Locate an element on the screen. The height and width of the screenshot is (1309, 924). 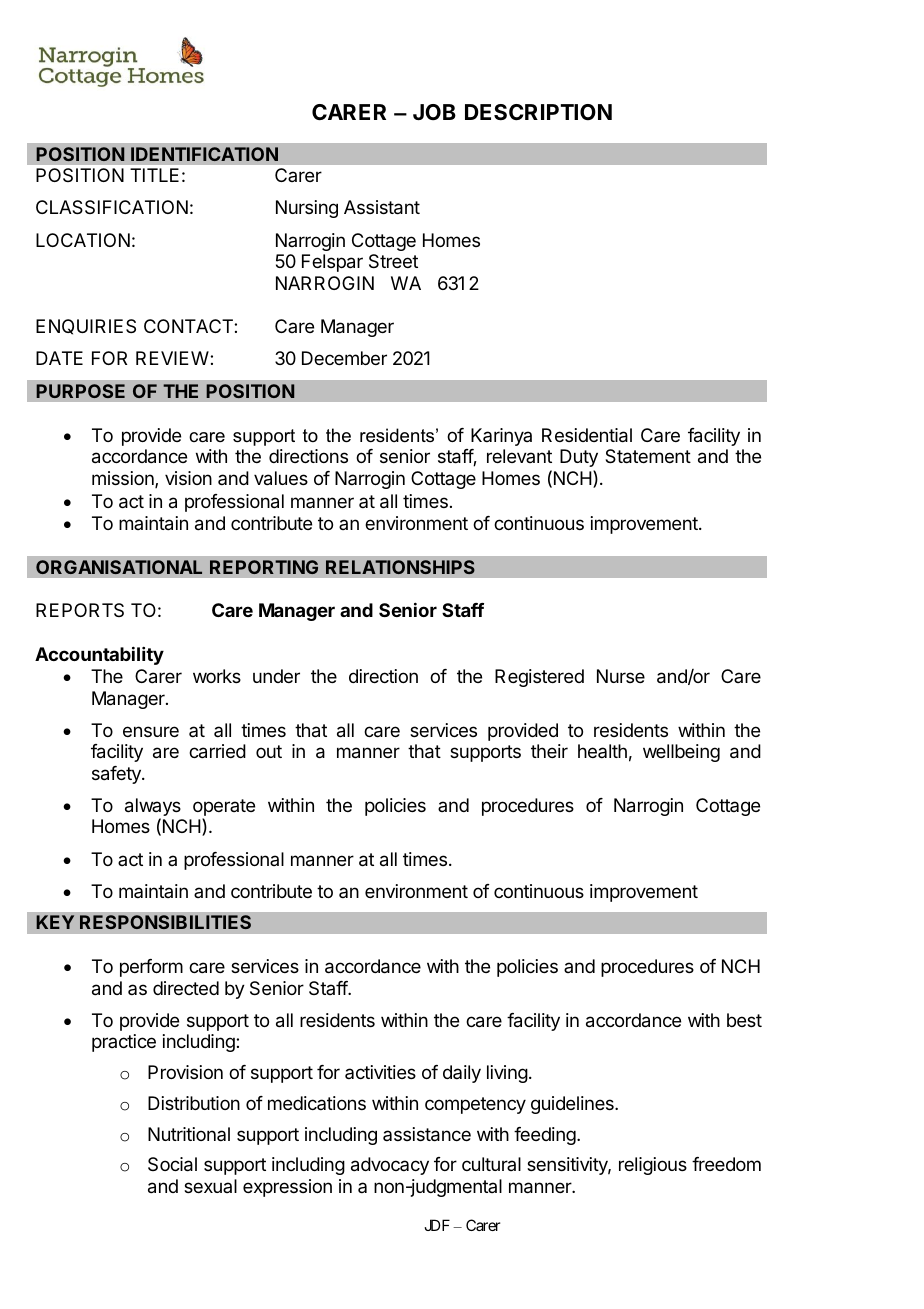
wellbeing is located at coordinates (681, 753).
